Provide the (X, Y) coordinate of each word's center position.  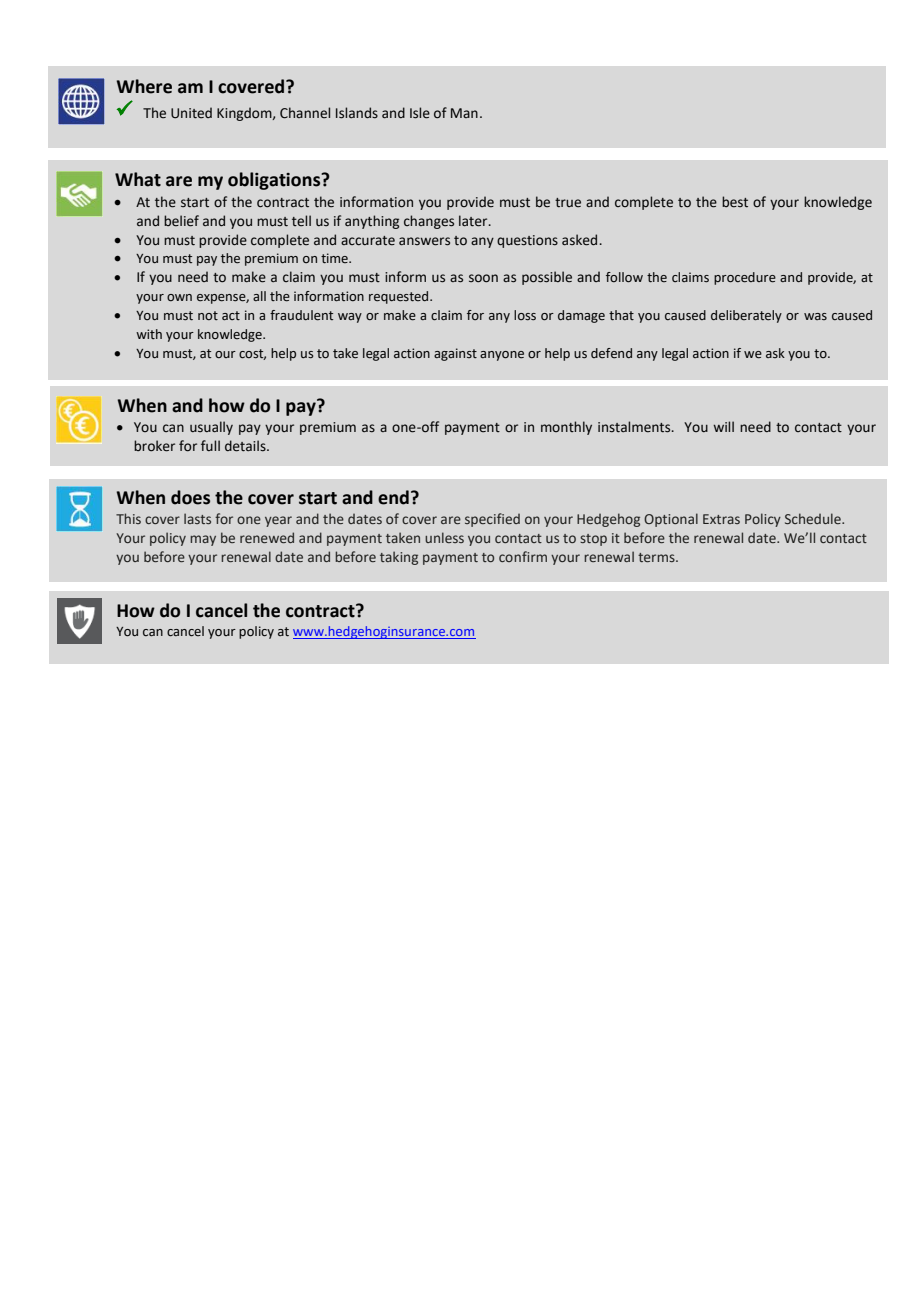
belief (181, 221)
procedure (745, 278)
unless (444, 537)
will (723, 426)
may (203, 540)
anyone (502, 356)
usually (211, 428)
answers (424, 241)
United (191, 113)
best (735, 202)
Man (464, 113)
